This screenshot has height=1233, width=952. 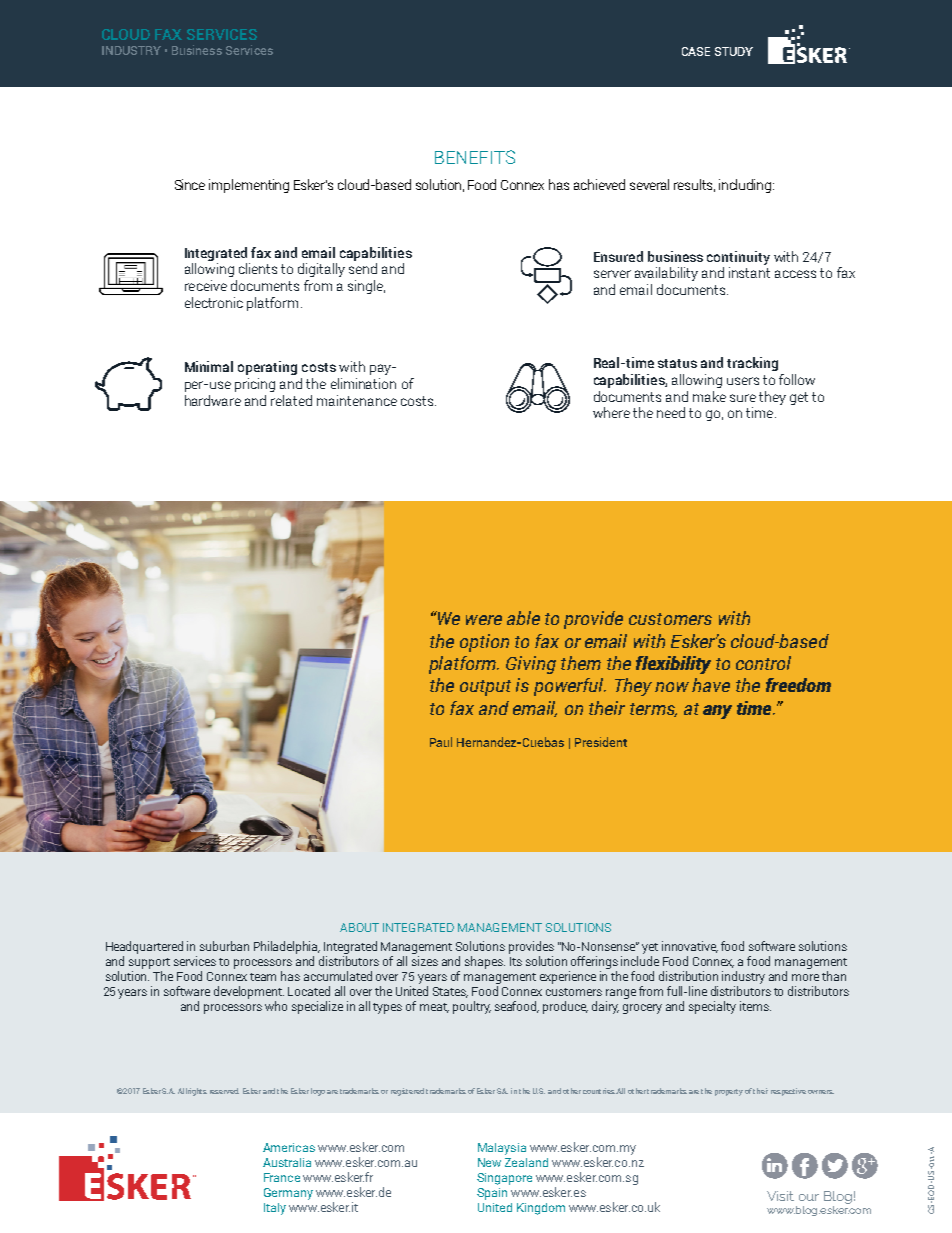 I want to click on BENEFITS, so click(x=475, y=157).
